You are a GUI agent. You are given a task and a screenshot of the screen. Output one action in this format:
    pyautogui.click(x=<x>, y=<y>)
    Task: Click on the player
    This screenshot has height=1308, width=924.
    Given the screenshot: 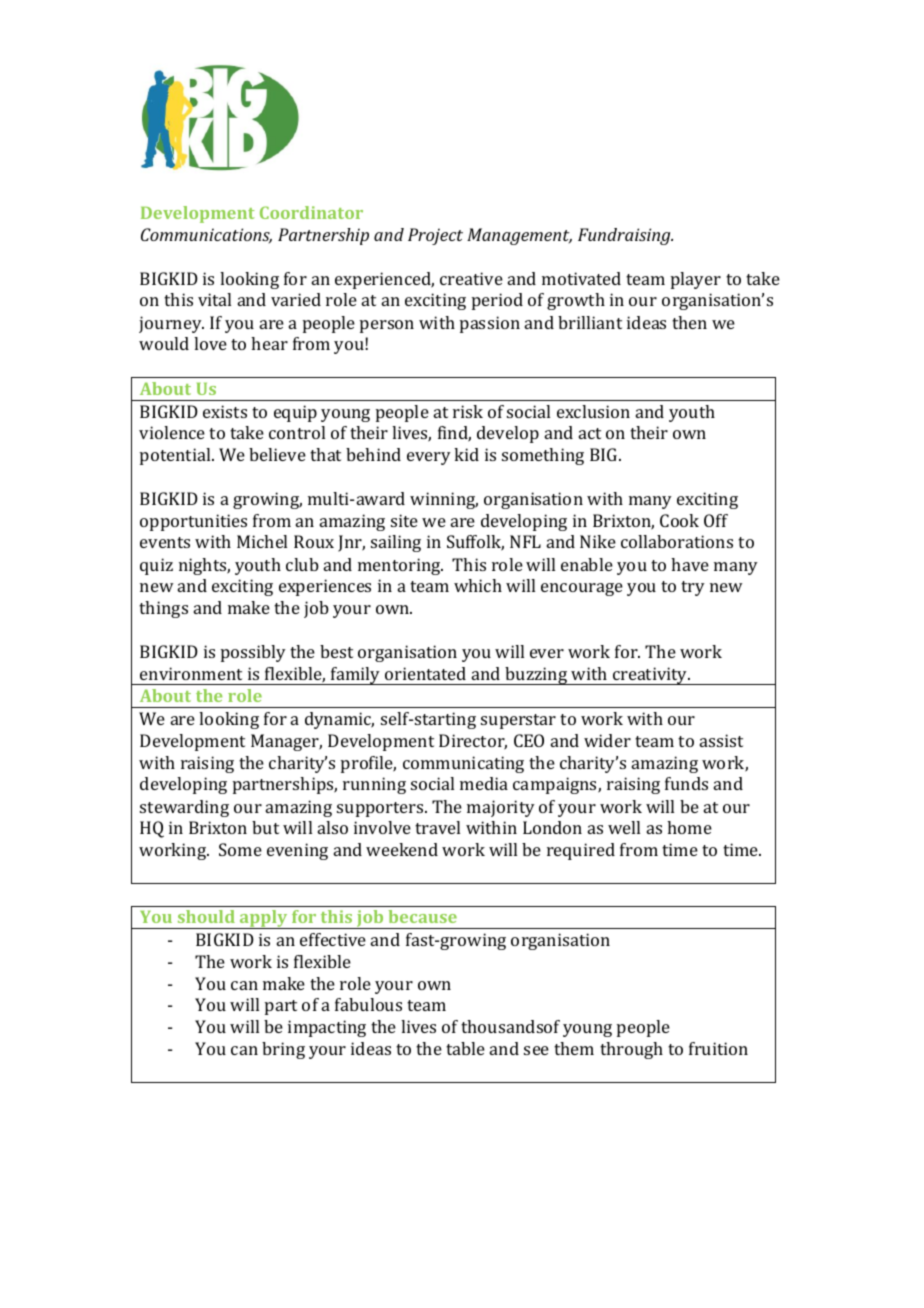 What is the action you would take?
    pyautogui.click(x=696, y=280)
